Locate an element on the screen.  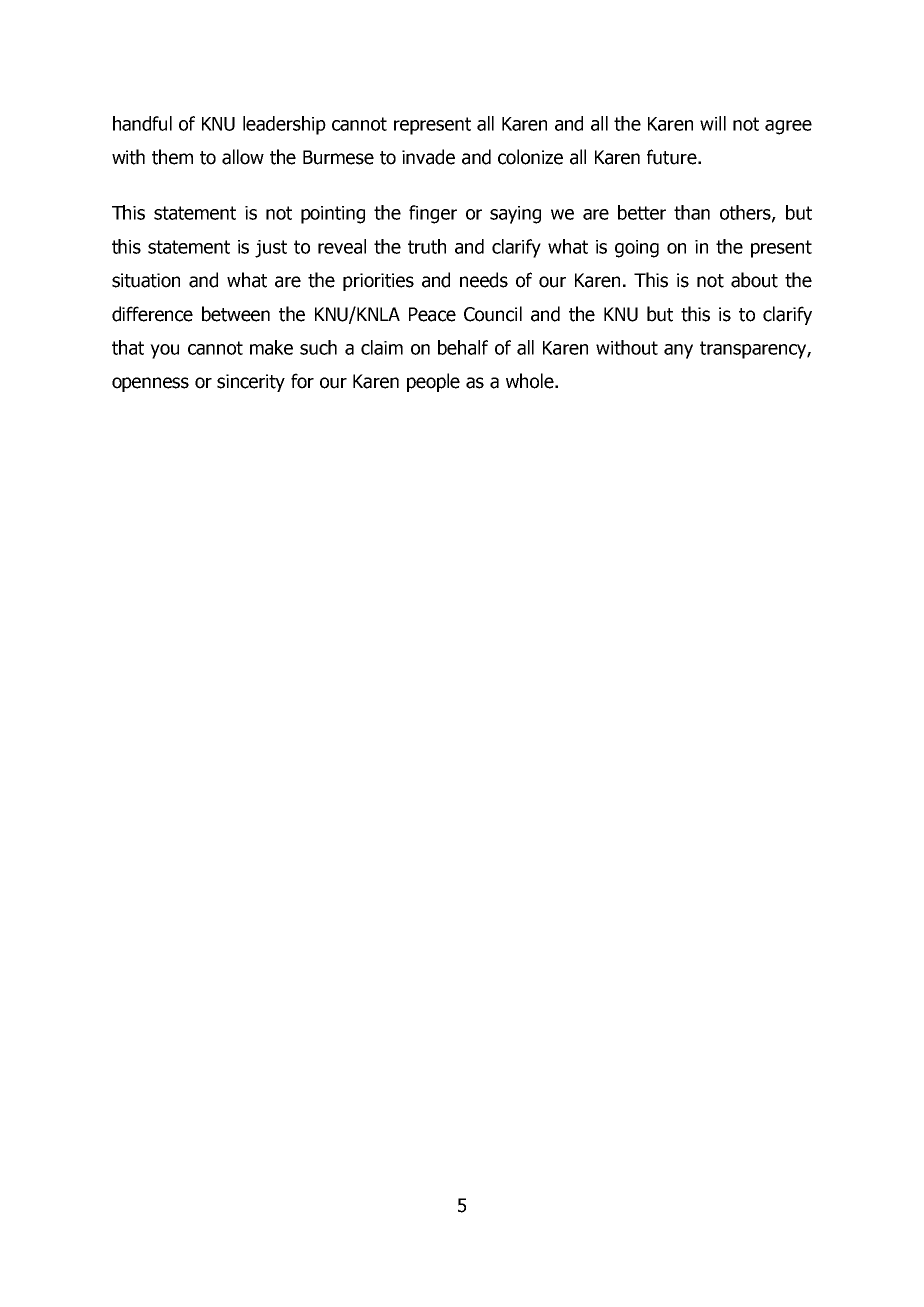
going is located at coordinates (637, 249).
